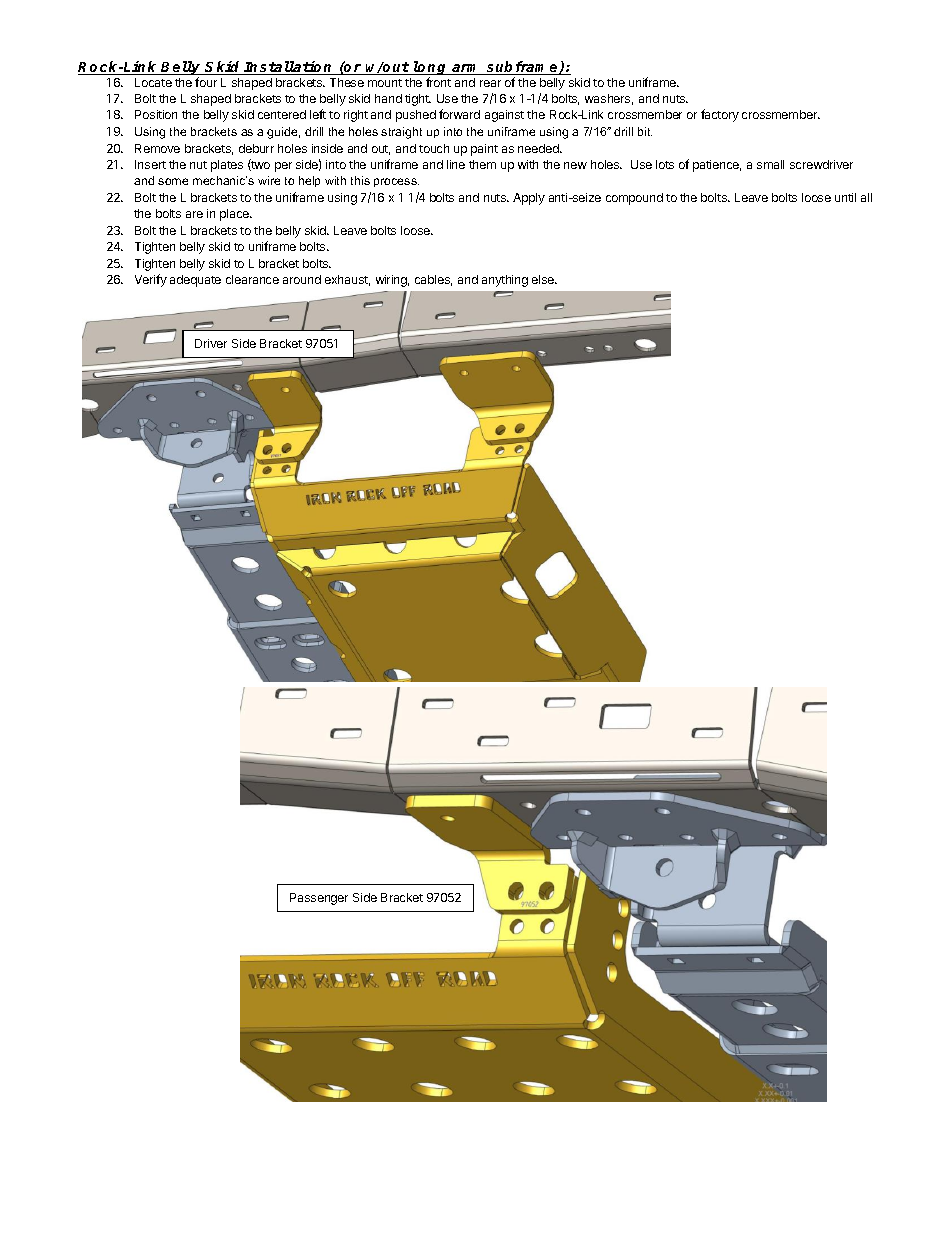 This document has height=1233, width=952. I want to click on rear, so click(490, 83).
